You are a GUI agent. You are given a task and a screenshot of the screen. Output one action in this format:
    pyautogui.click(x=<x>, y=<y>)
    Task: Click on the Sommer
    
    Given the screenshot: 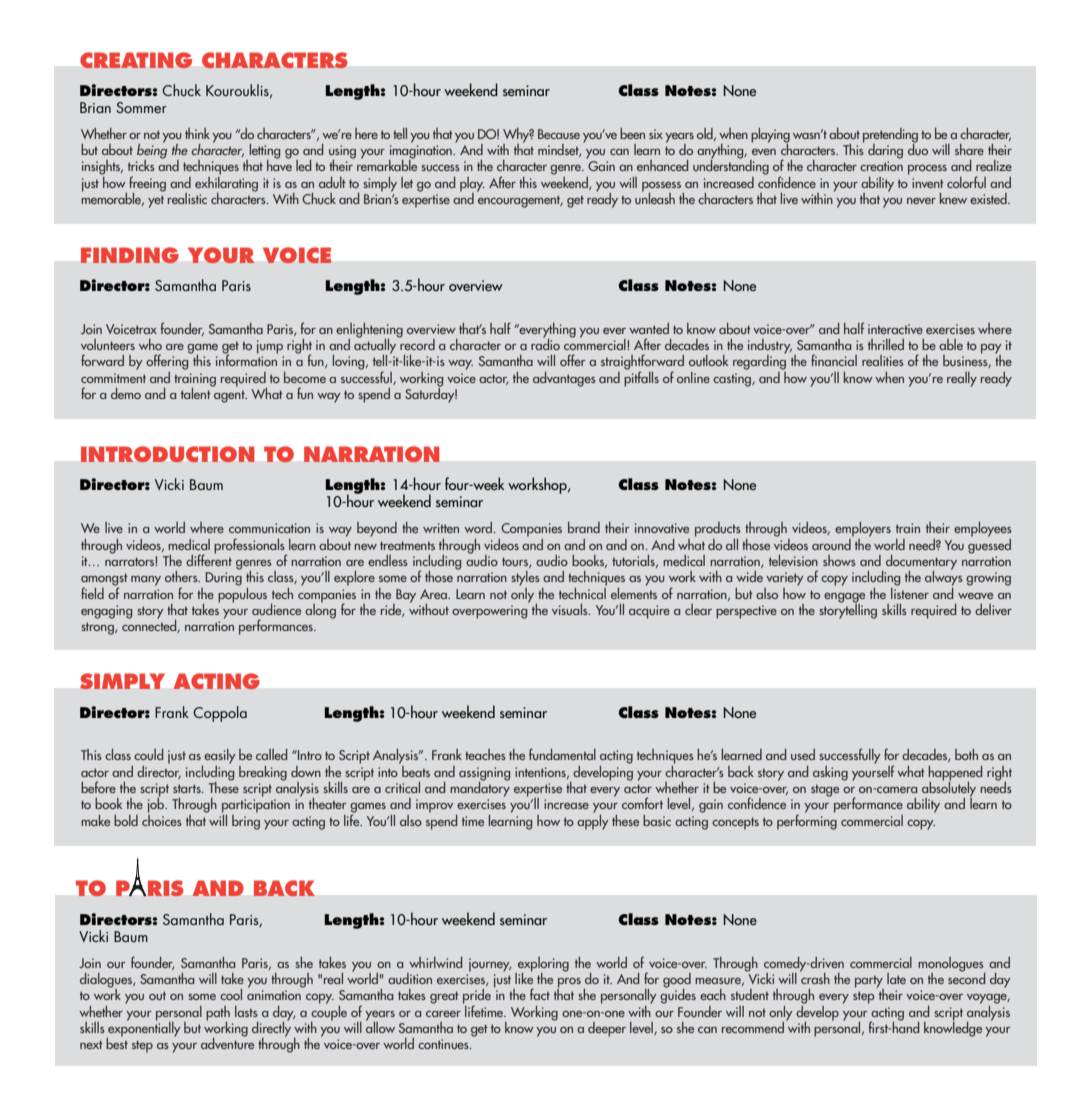 What is the action you would take?
    pyautogui.click(x=141, y=107)
